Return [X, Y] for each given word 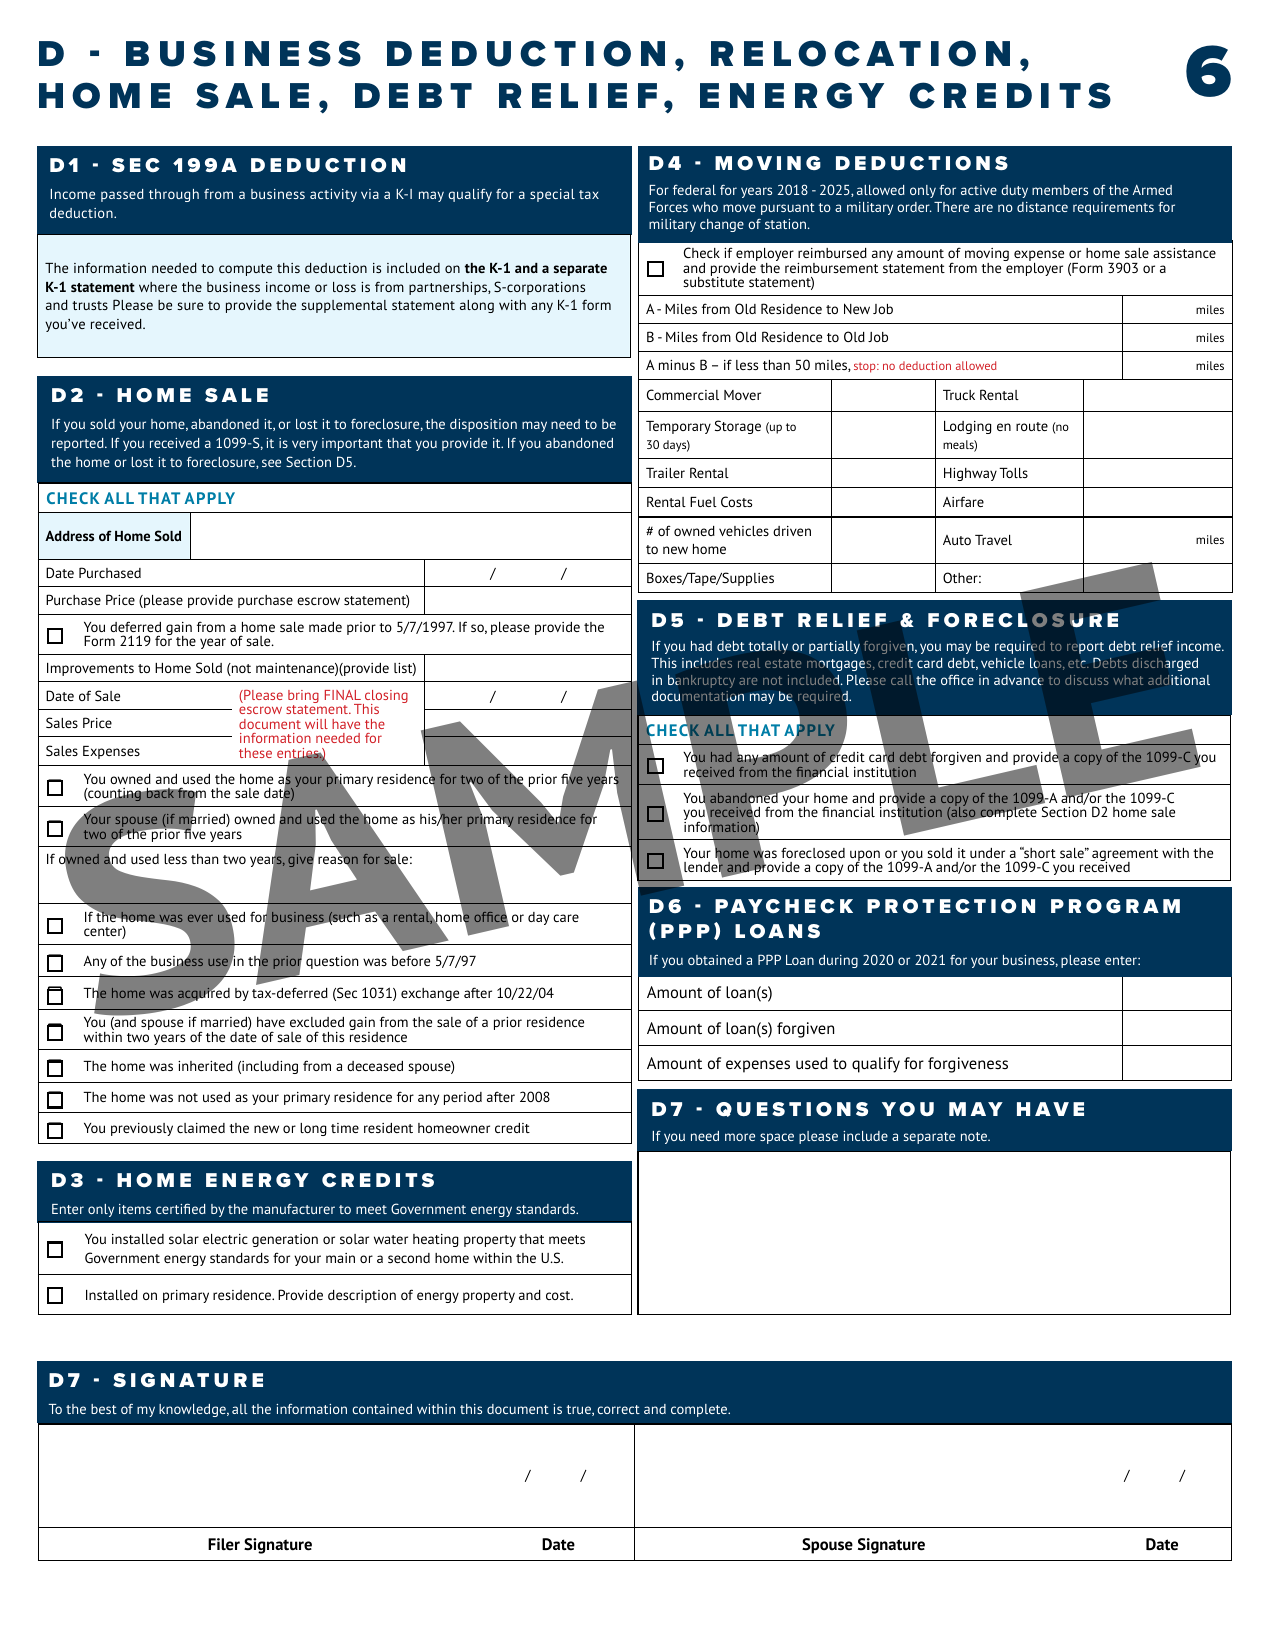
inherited [205, 1066]
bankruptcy [701, 681]
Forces [668, 207]
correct [618, 1409]
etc [1078, 663]
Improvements [90, 669]
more [740, 1137]
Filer [224, 1544]
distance [1042, 207]
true [579, 1410]
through [174, 195]
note [975, 1136]
